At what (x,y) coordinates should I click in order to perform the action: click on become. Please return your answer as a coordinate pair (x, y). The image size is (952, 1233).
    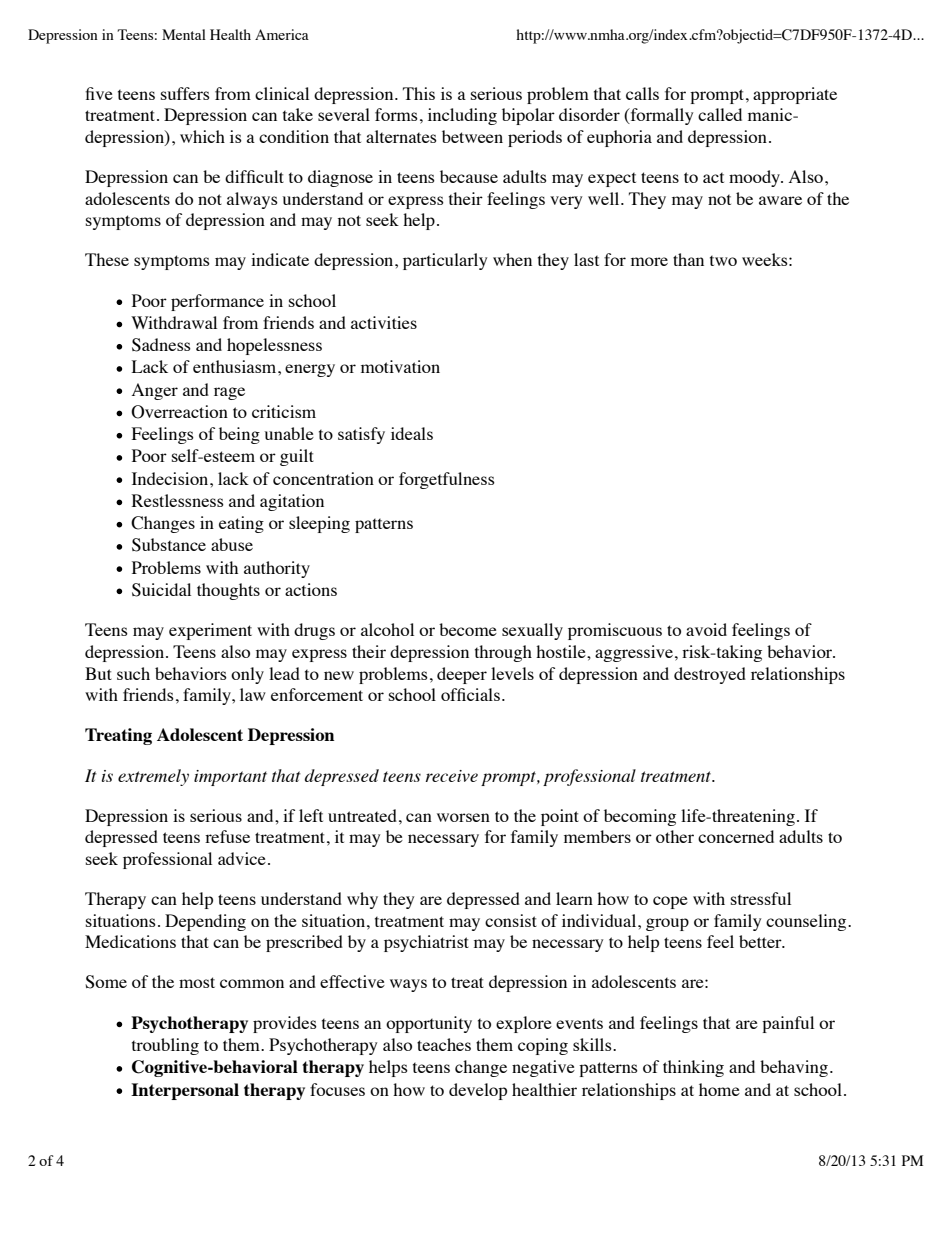
    Looking at the image, I should click on (468, 629).
